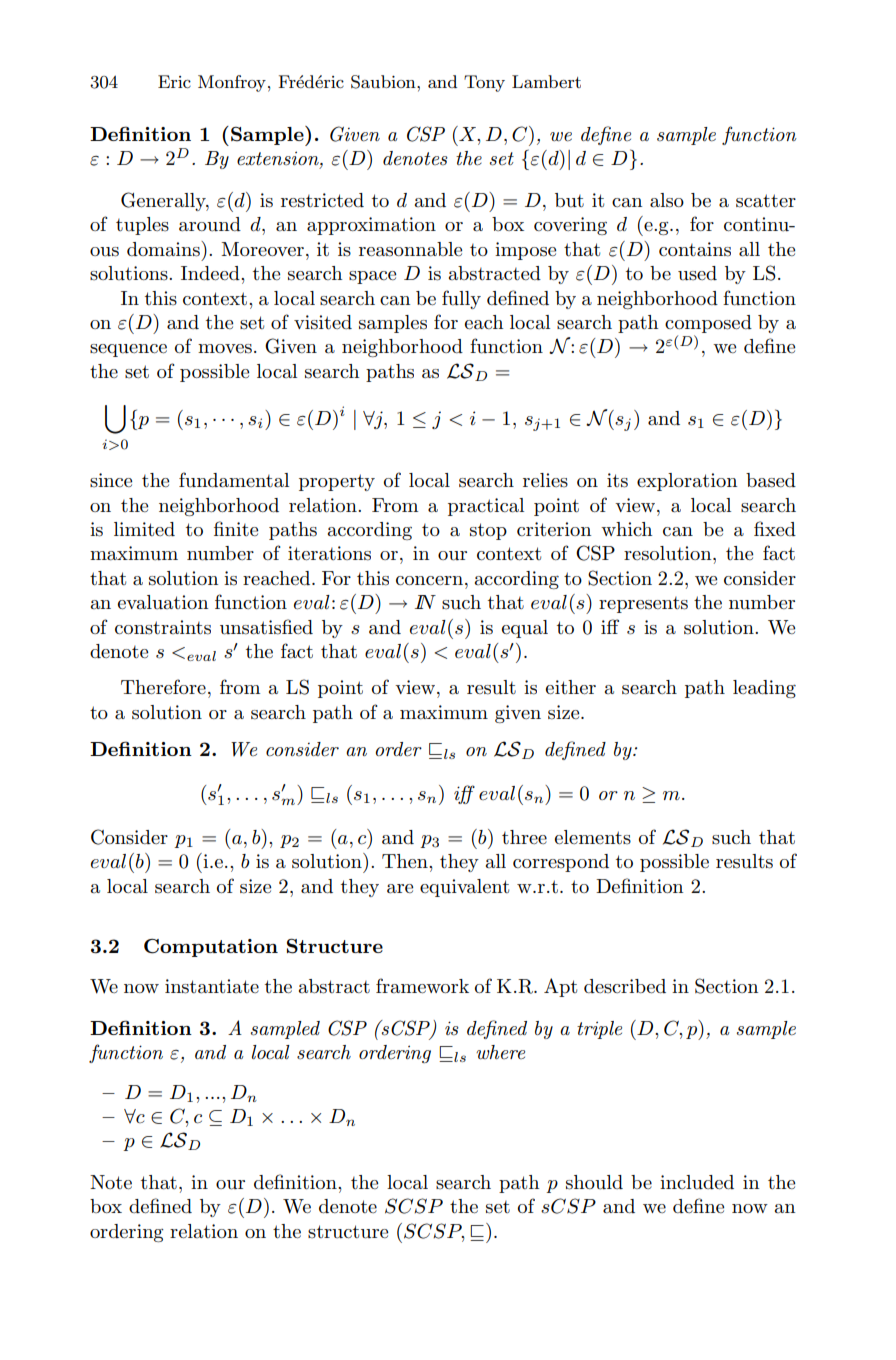 The image size is (896, 1360). I want to click on elements, so click(593, 837).
